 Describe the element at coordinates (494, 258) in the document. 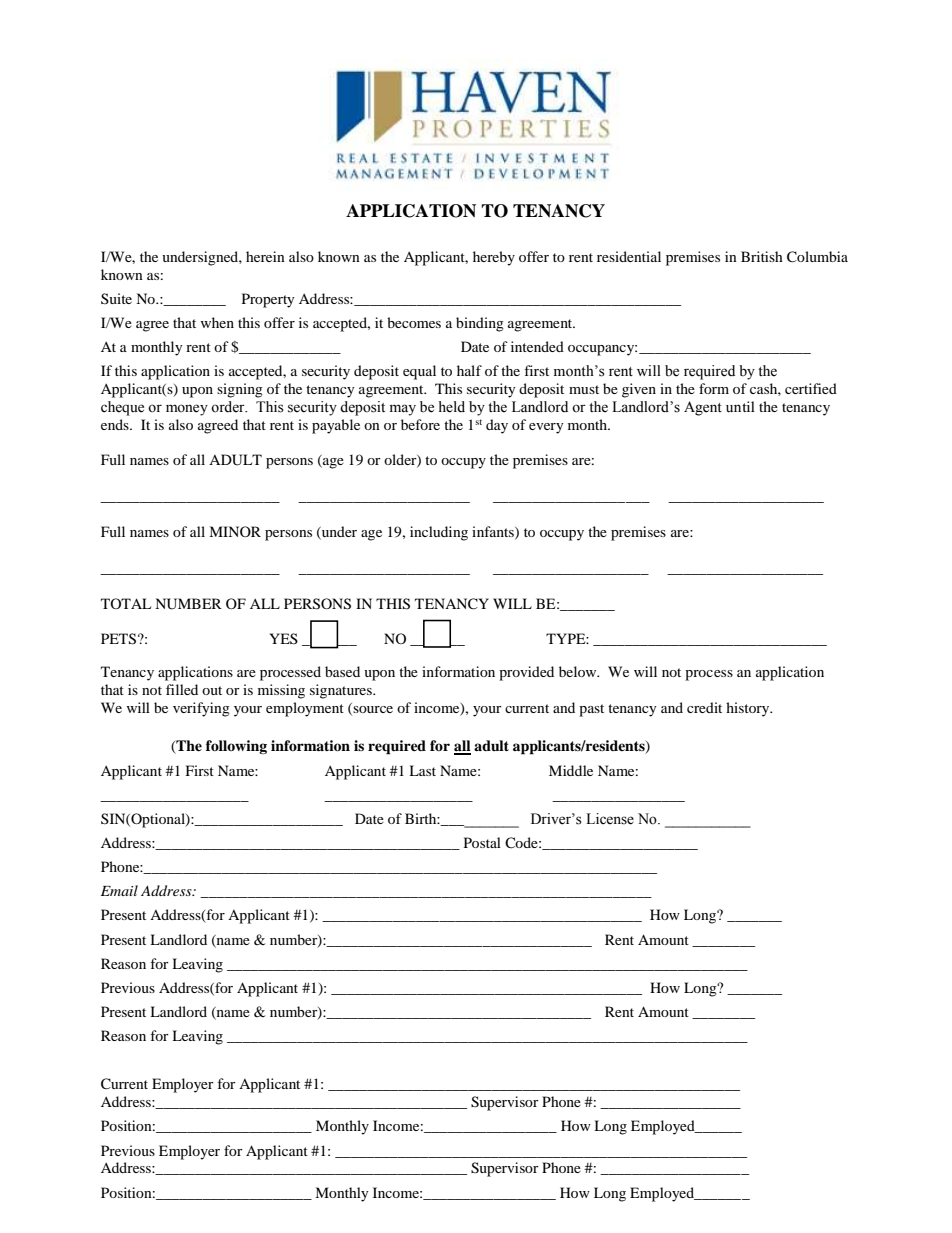

I see `hereby` at that location.
